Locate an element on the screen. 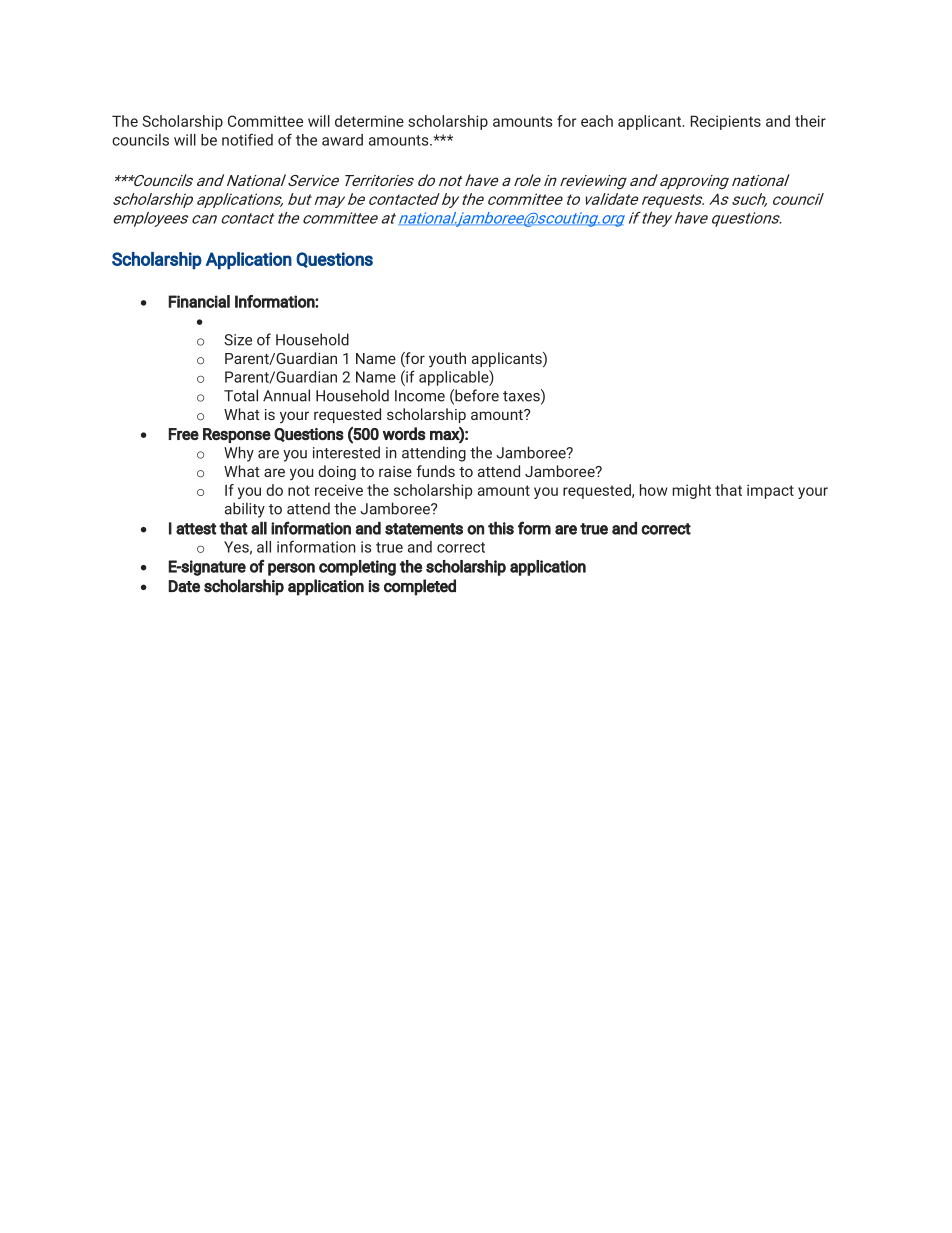 The width and height of the screenshot is (952, 1233). youth is located at coordinates (447, 360).
